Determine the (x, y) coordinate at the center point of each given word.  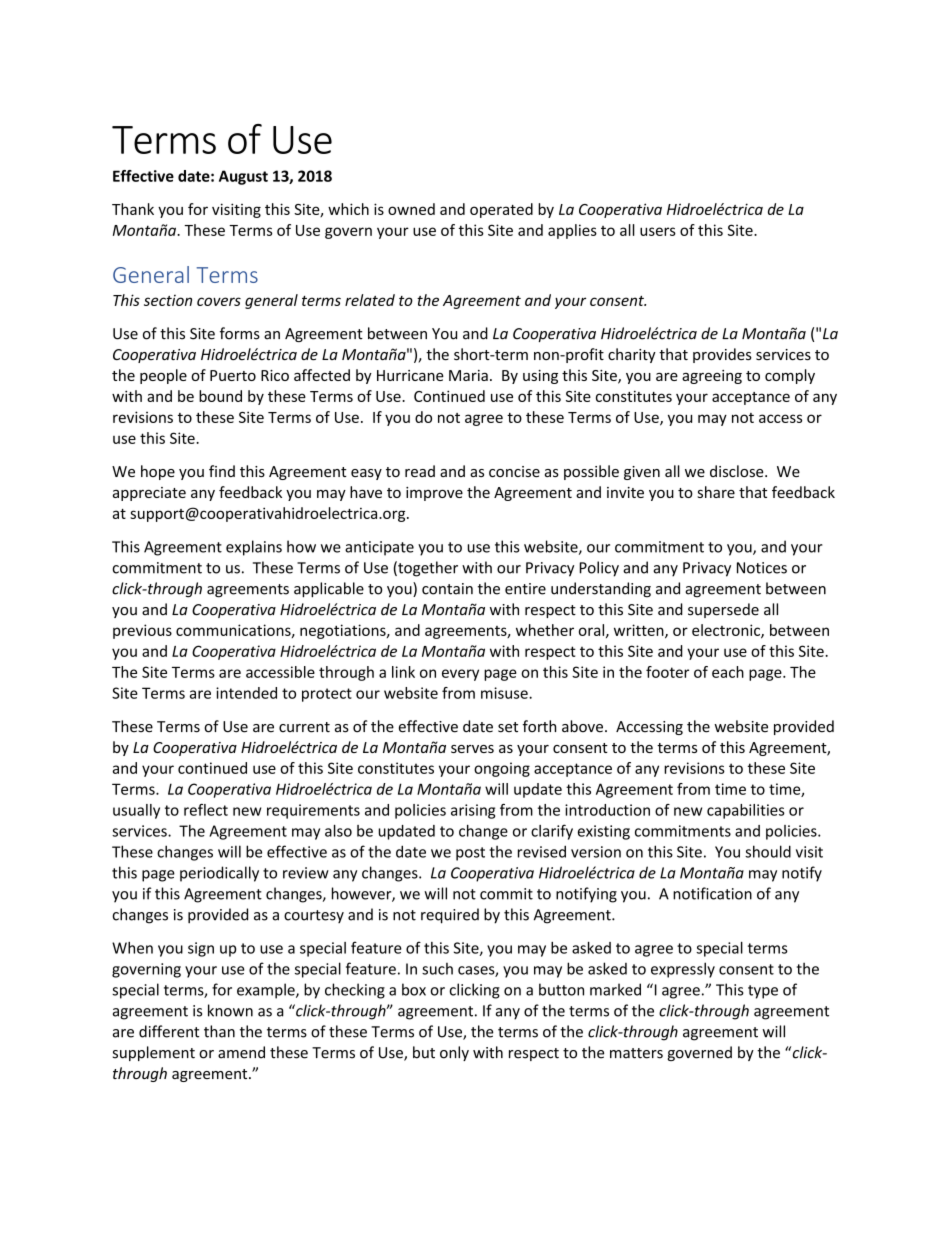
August (243, 177)
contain (447, 589)
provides (722, 355)
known (230, 1010)
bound (220, 396)
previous (142, 631)
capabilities (746, 811)
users (658, 231)
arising (473, 811)
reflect (206, 810)
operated (501, 210)
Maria (468, 375)
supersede (723, 610)
